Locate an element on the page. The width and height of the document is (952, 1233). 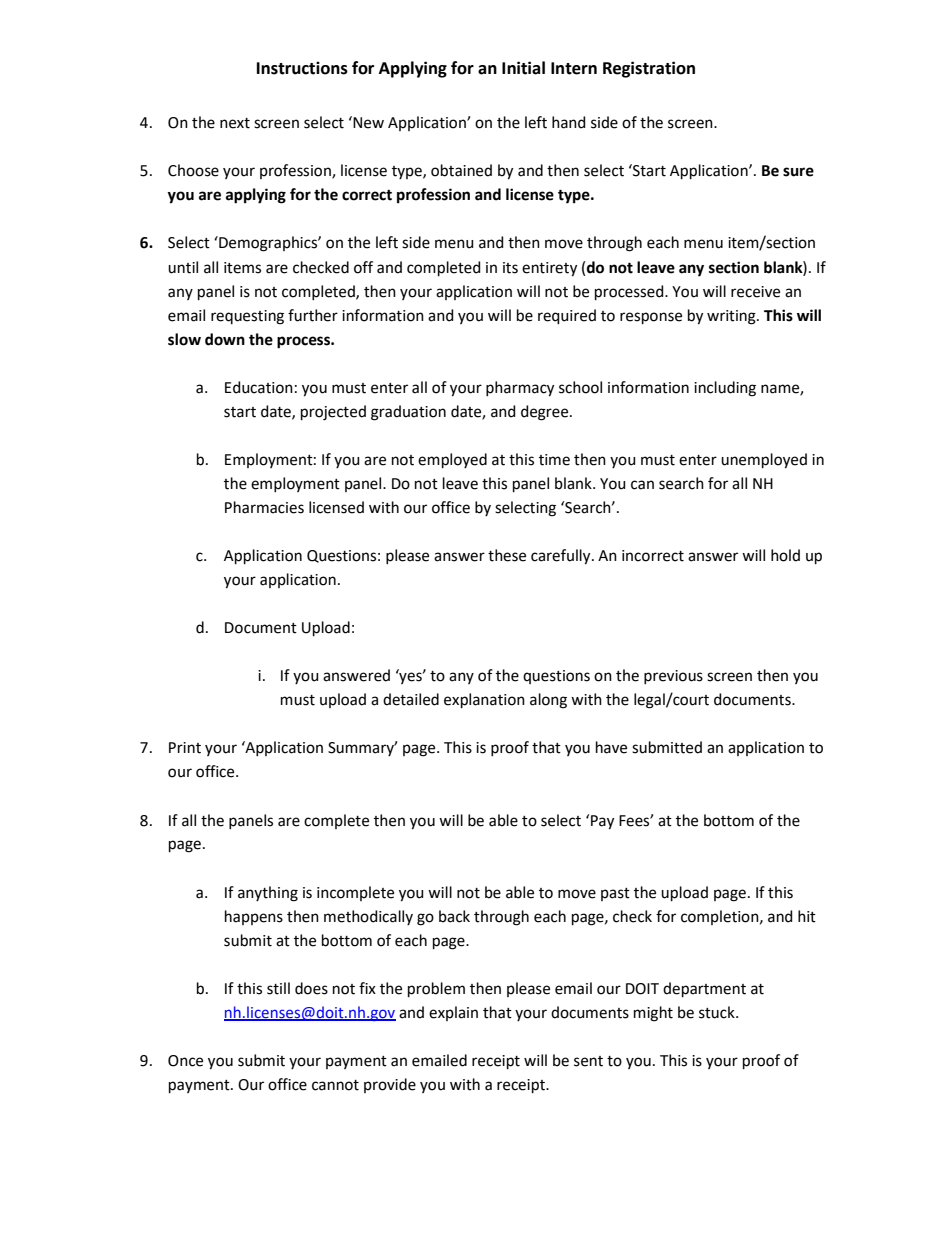
Initial is located at coordinates (523, 68).
